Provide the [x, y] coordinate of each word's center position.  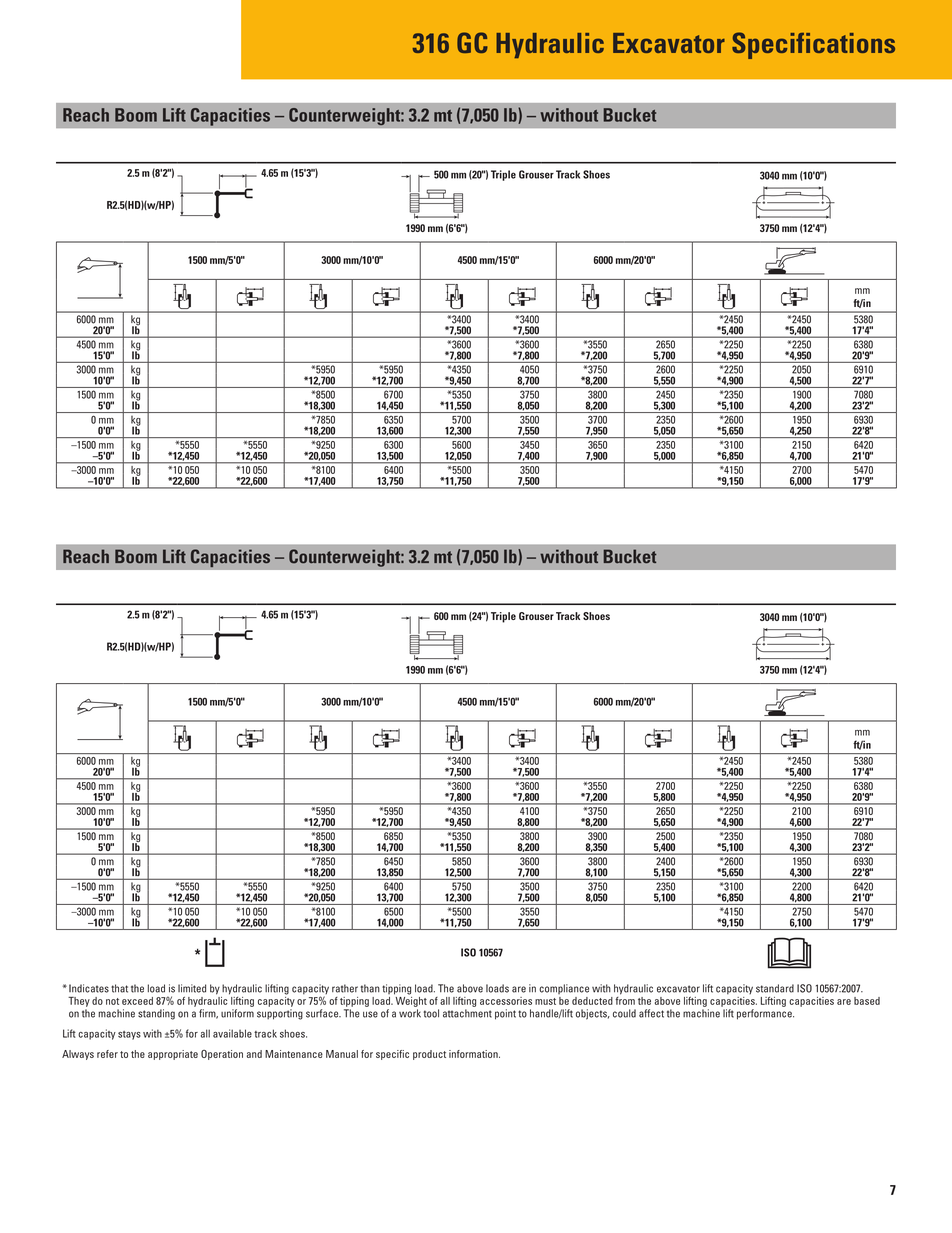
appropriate [173, 1055]
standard [775, 988]
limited [192, 988]
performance [765, 1014]
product [429, 1055]
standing [156, 1014]
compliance [564, 989]
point [505, 1014]
